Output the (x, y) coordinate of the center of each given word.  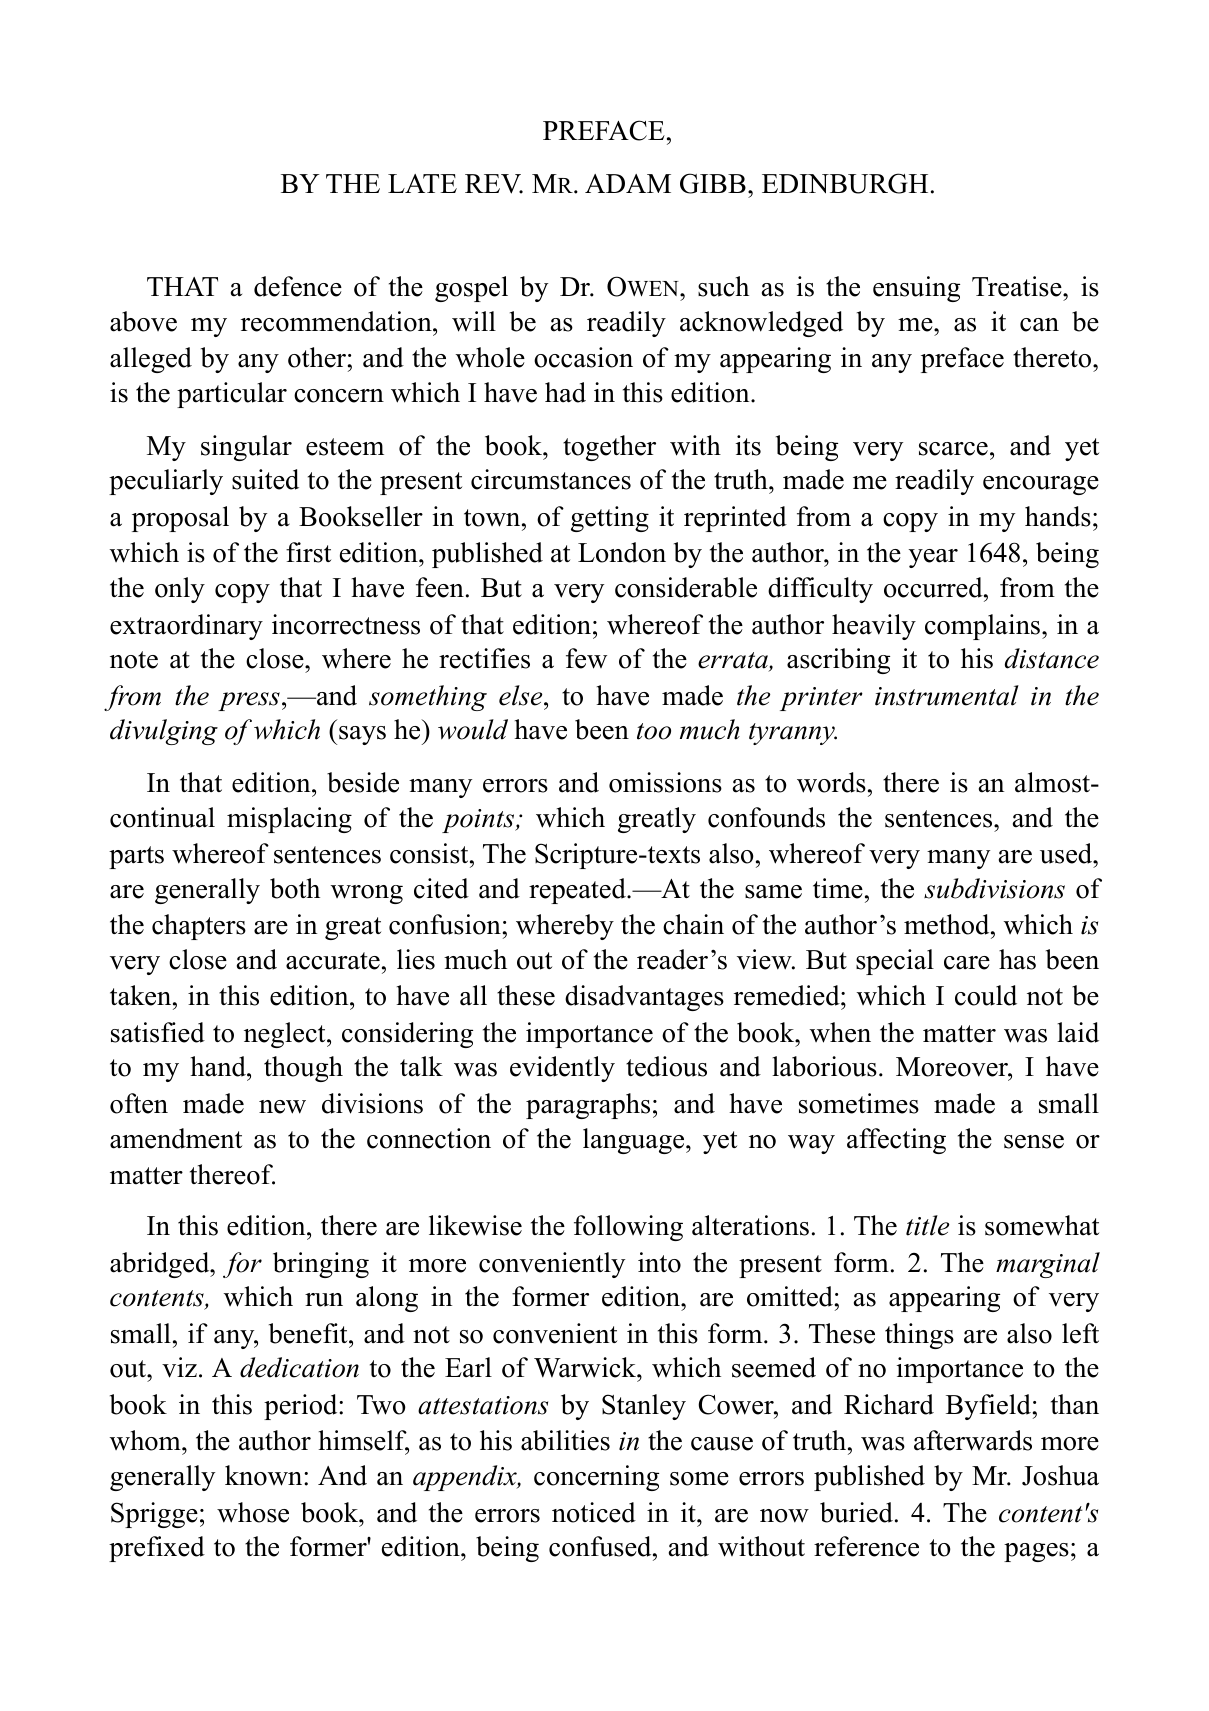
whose (253, 1512)
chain (693, 924)
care (967, 963)
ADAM (628, 183)
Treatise (1018, 286)
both (295, 888)
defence (298, 286)
